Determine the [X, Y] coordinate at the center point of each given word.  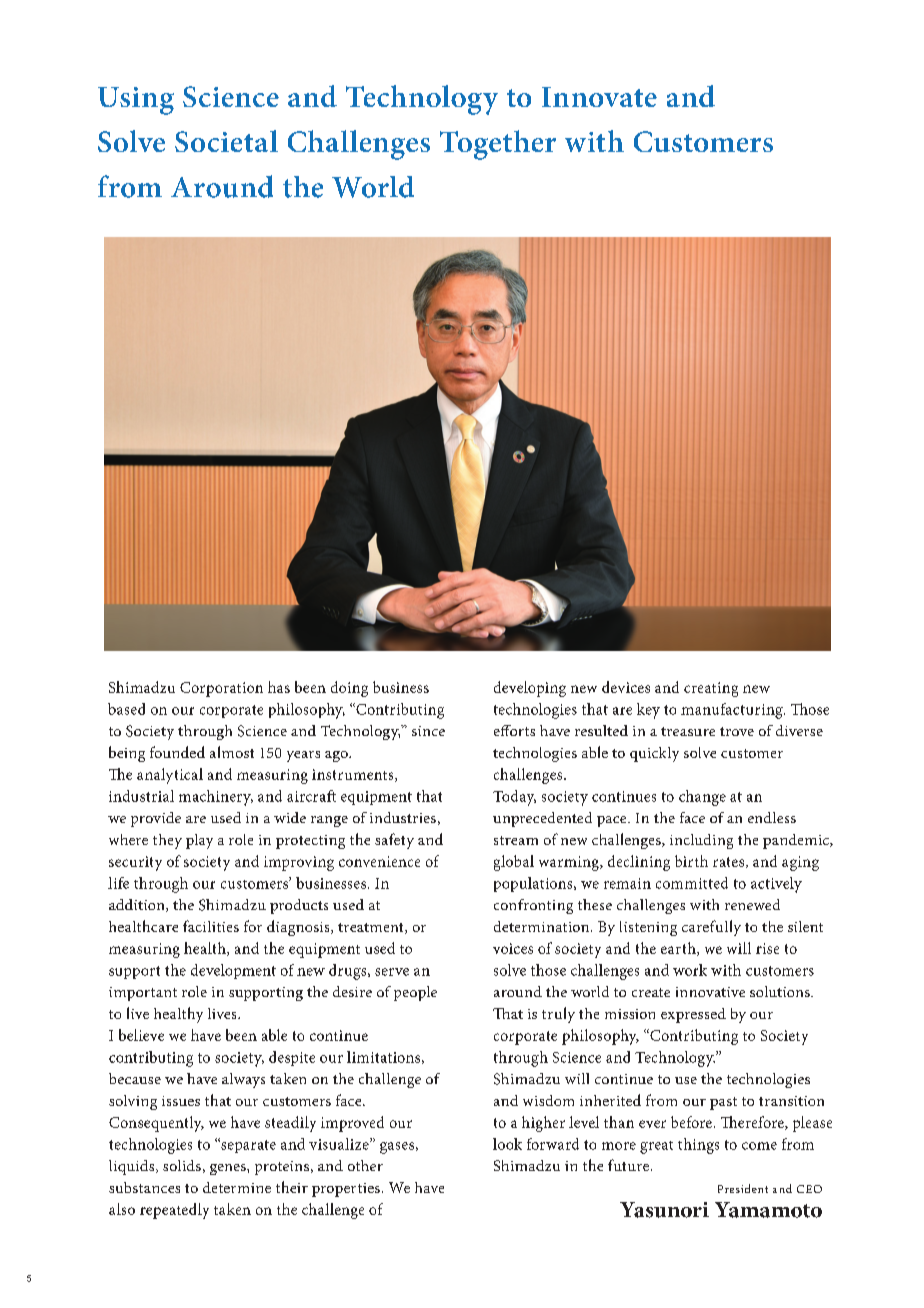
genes [229, 1169]
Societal [226, 141]
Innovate [599, 97]
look [507, 1144]
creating [711, 689]
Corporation [221, 689]
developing [530, 689]
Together [498, 145]
